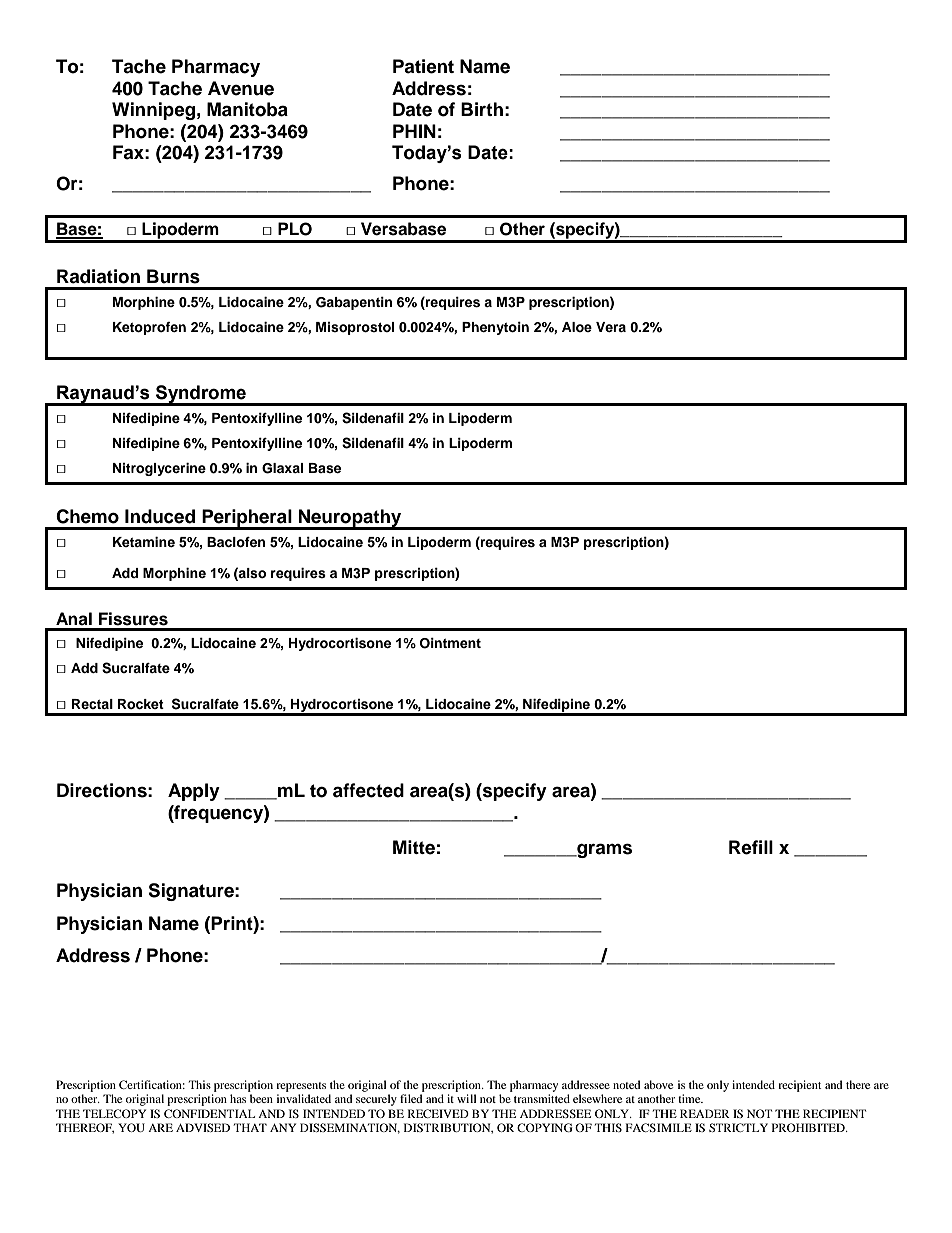 This screenshot has width=952, height=1233. What do you see at coordinates (423, 66) in the screenshot?
I see `Patient` at bounding box center [423, 66].
